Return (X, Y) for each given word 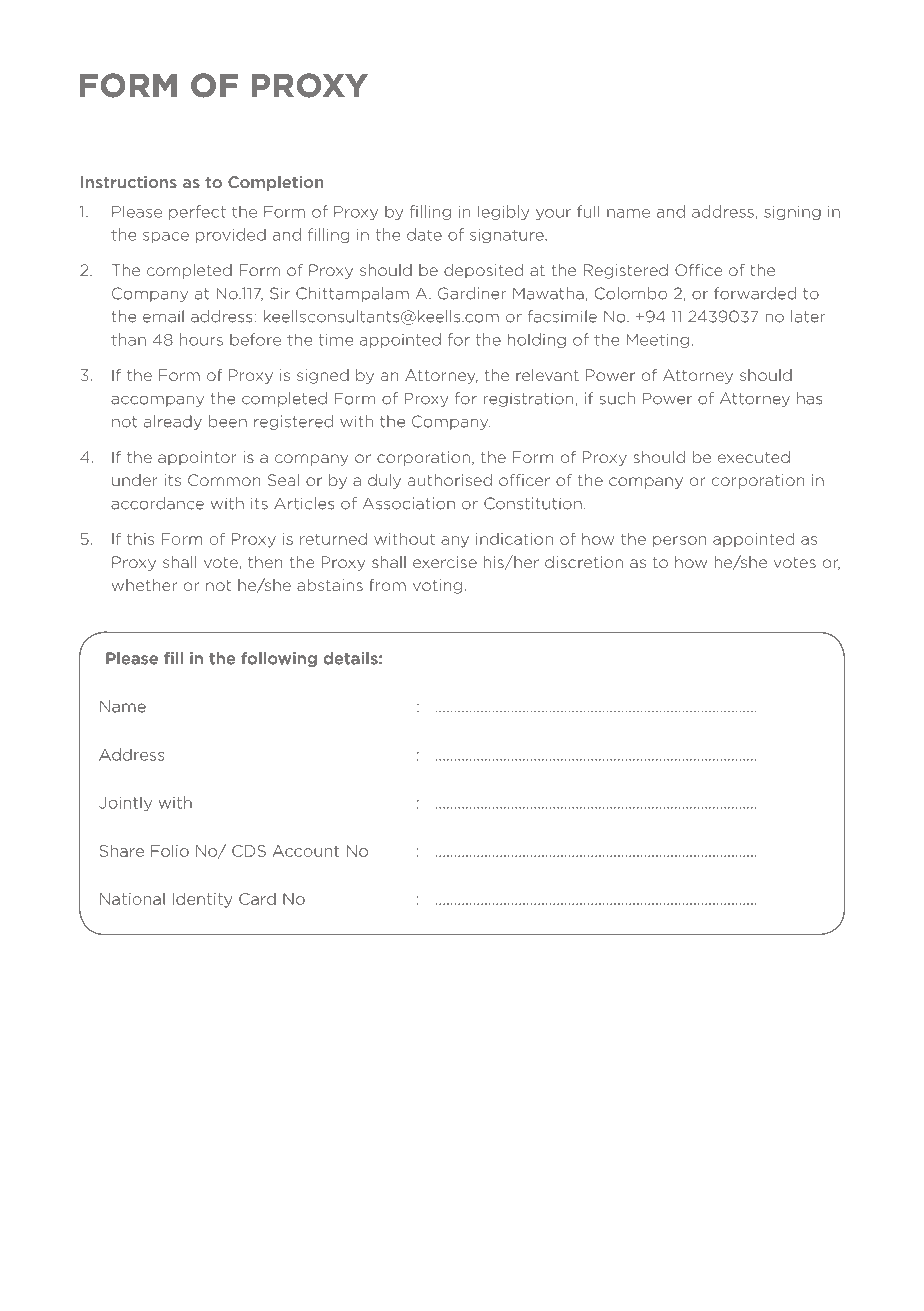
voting (437, 586)
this (140, 539)
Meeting (657, 341)
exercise (445, 562)
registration (529, 399)
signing (792, 213)
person (680, 542)
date (424, 234)
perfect (197, 212)
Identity (202, 900)
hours (201, 339)
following (279, 659)
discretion (584, 562)
